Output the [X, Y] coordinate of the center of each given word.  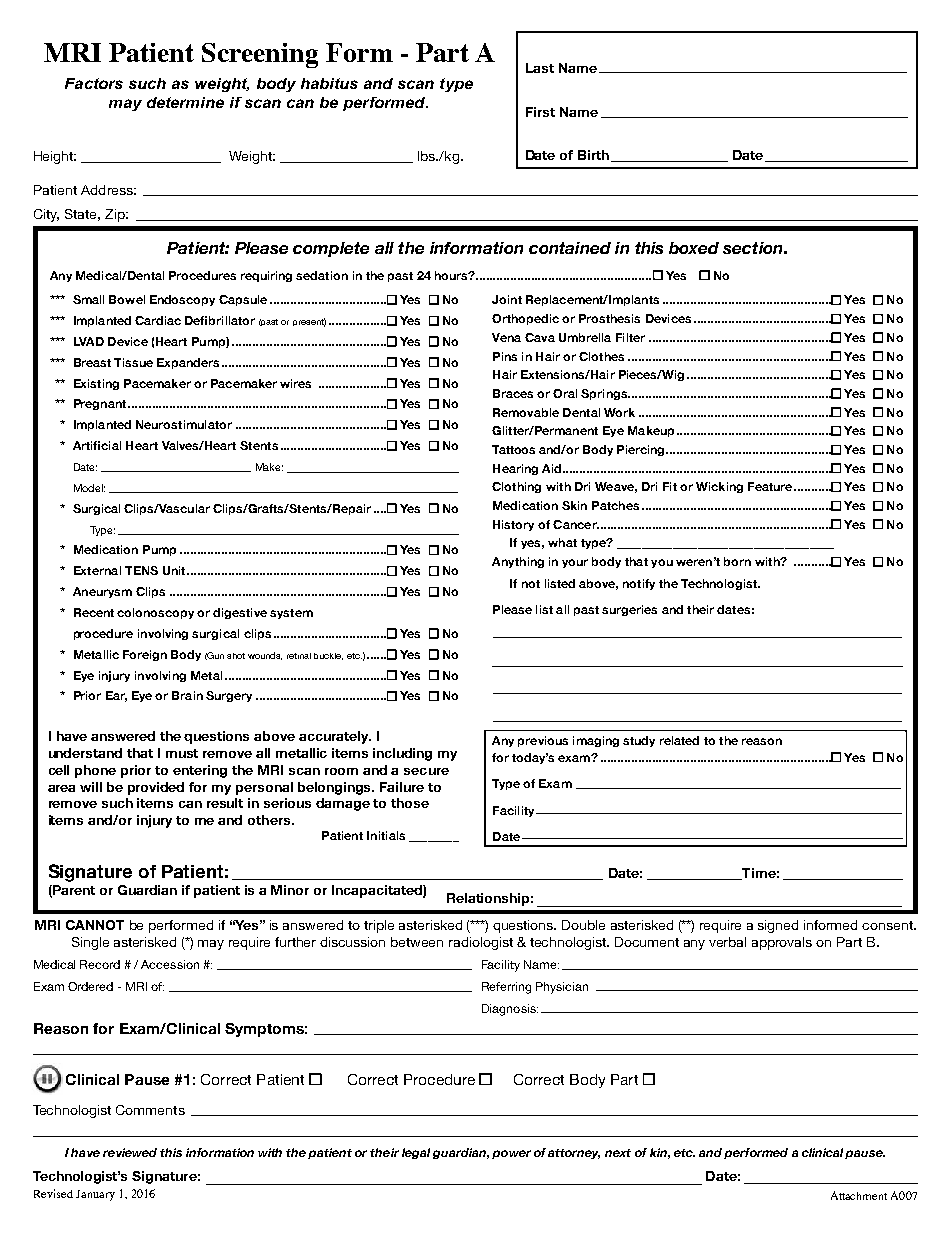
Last [540, 68]
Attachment [859, 1195]
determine [185, 102]
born [737, 561]
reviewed [130, 1152]
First [540, 112]
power [511, 1154]
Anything [518, 562]
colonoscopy [155, 613]
